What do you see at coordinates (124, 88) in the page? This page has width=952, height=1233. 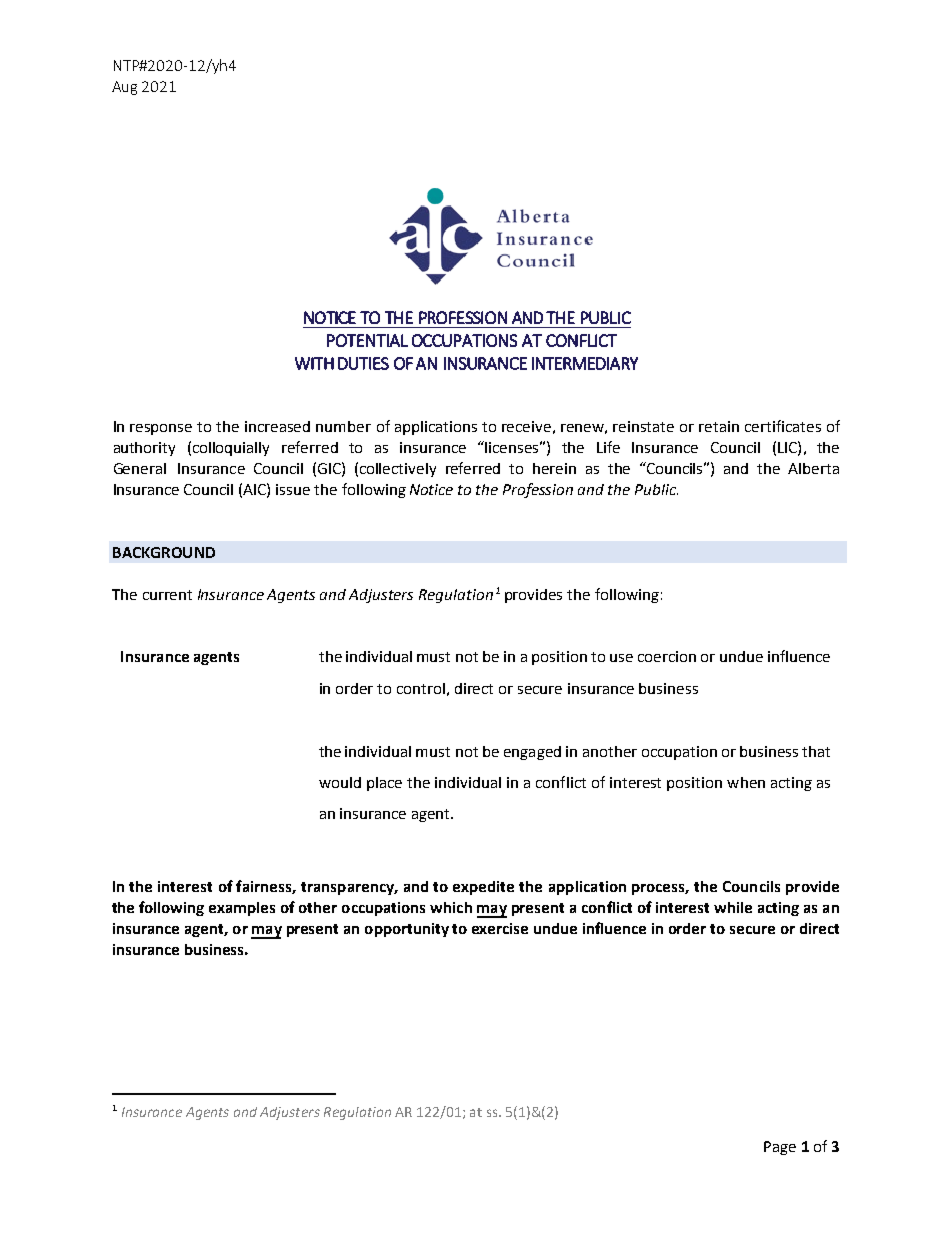 I see `Aug` at bounding box center [124, 88].
